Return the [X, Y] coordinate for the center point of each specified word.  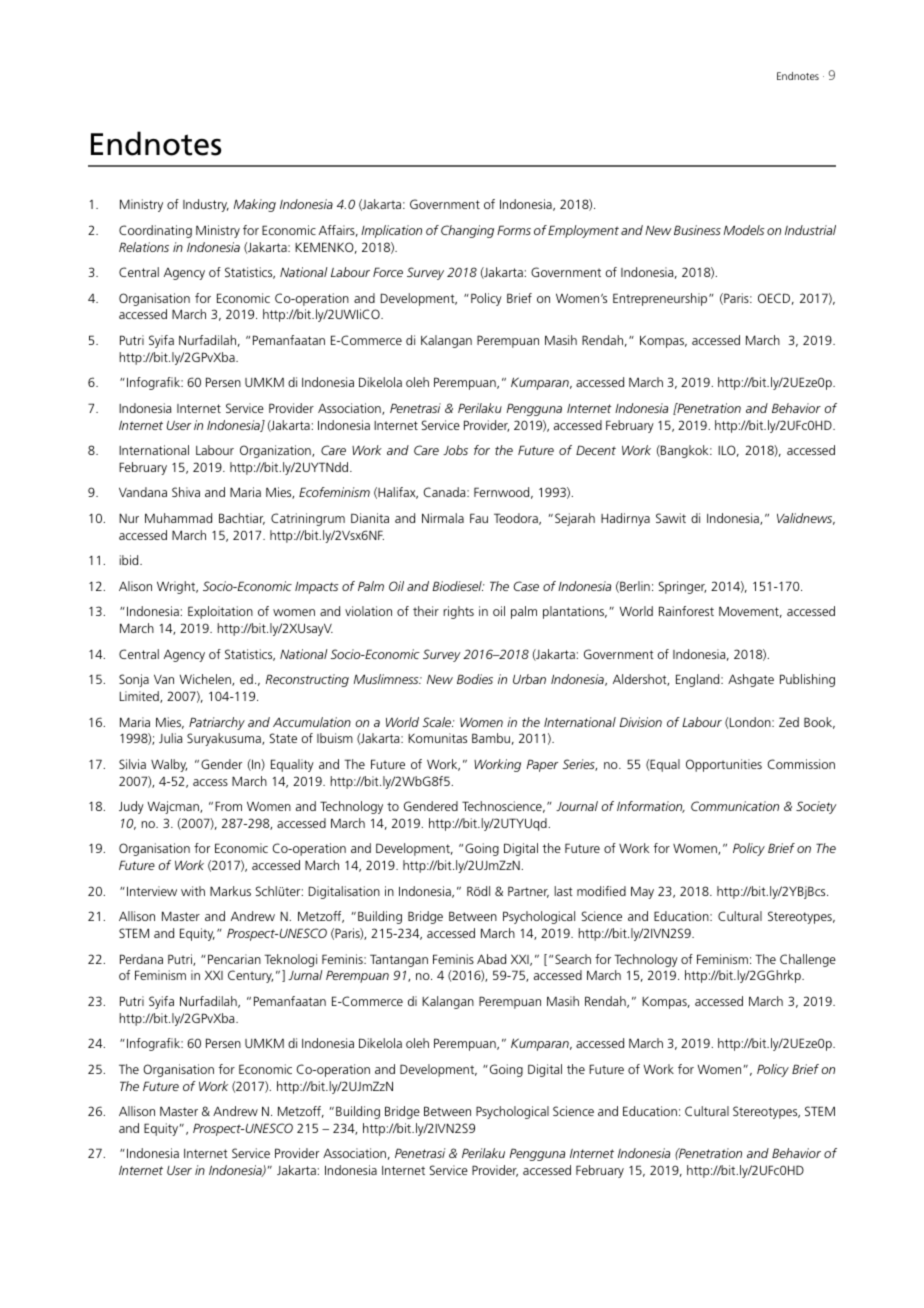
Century [250, 976]
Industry [206, 205]
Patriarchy [217, 723]
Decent [596, 450]
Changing [467, 231]
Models [744, 230]
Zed [789, 722]
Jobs [455, 450]
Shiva [186, 492]
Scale [438, 722]
